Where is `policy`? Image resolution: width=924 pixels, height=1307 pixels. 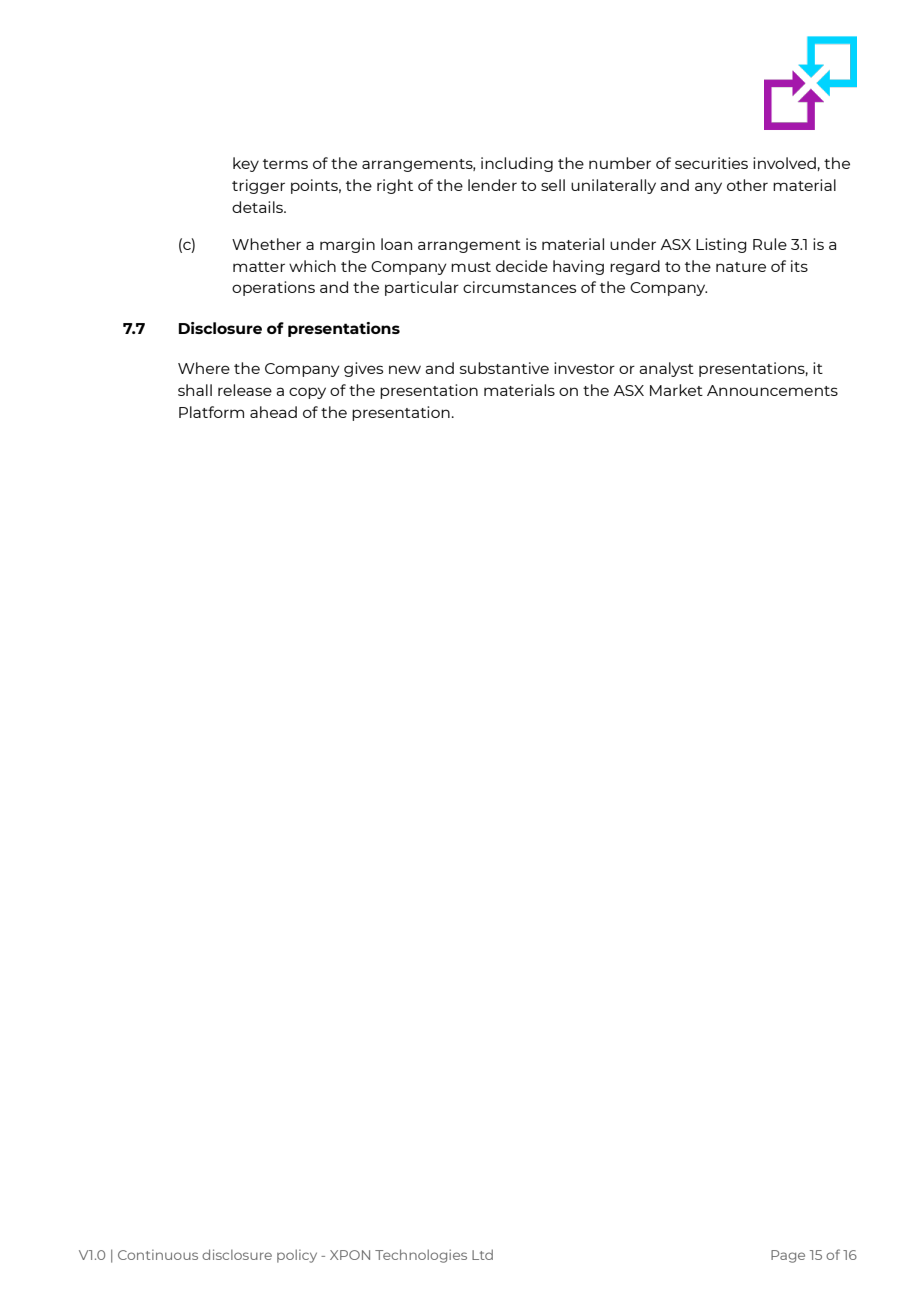 policy is located at coordinates (297, 1256).
